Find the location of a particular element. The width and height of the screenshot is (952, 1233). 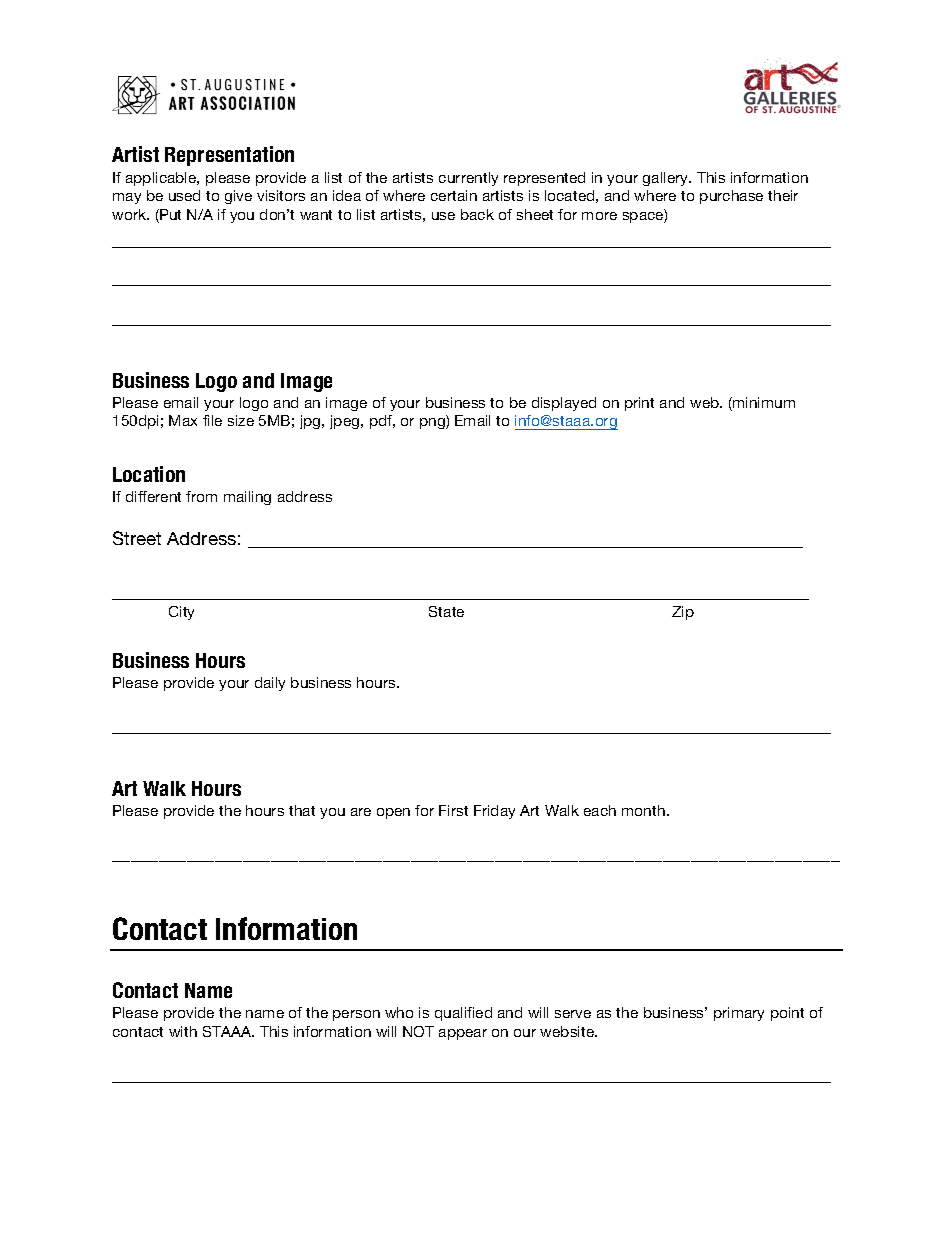

purchase is located at coordinates (731, 197).
